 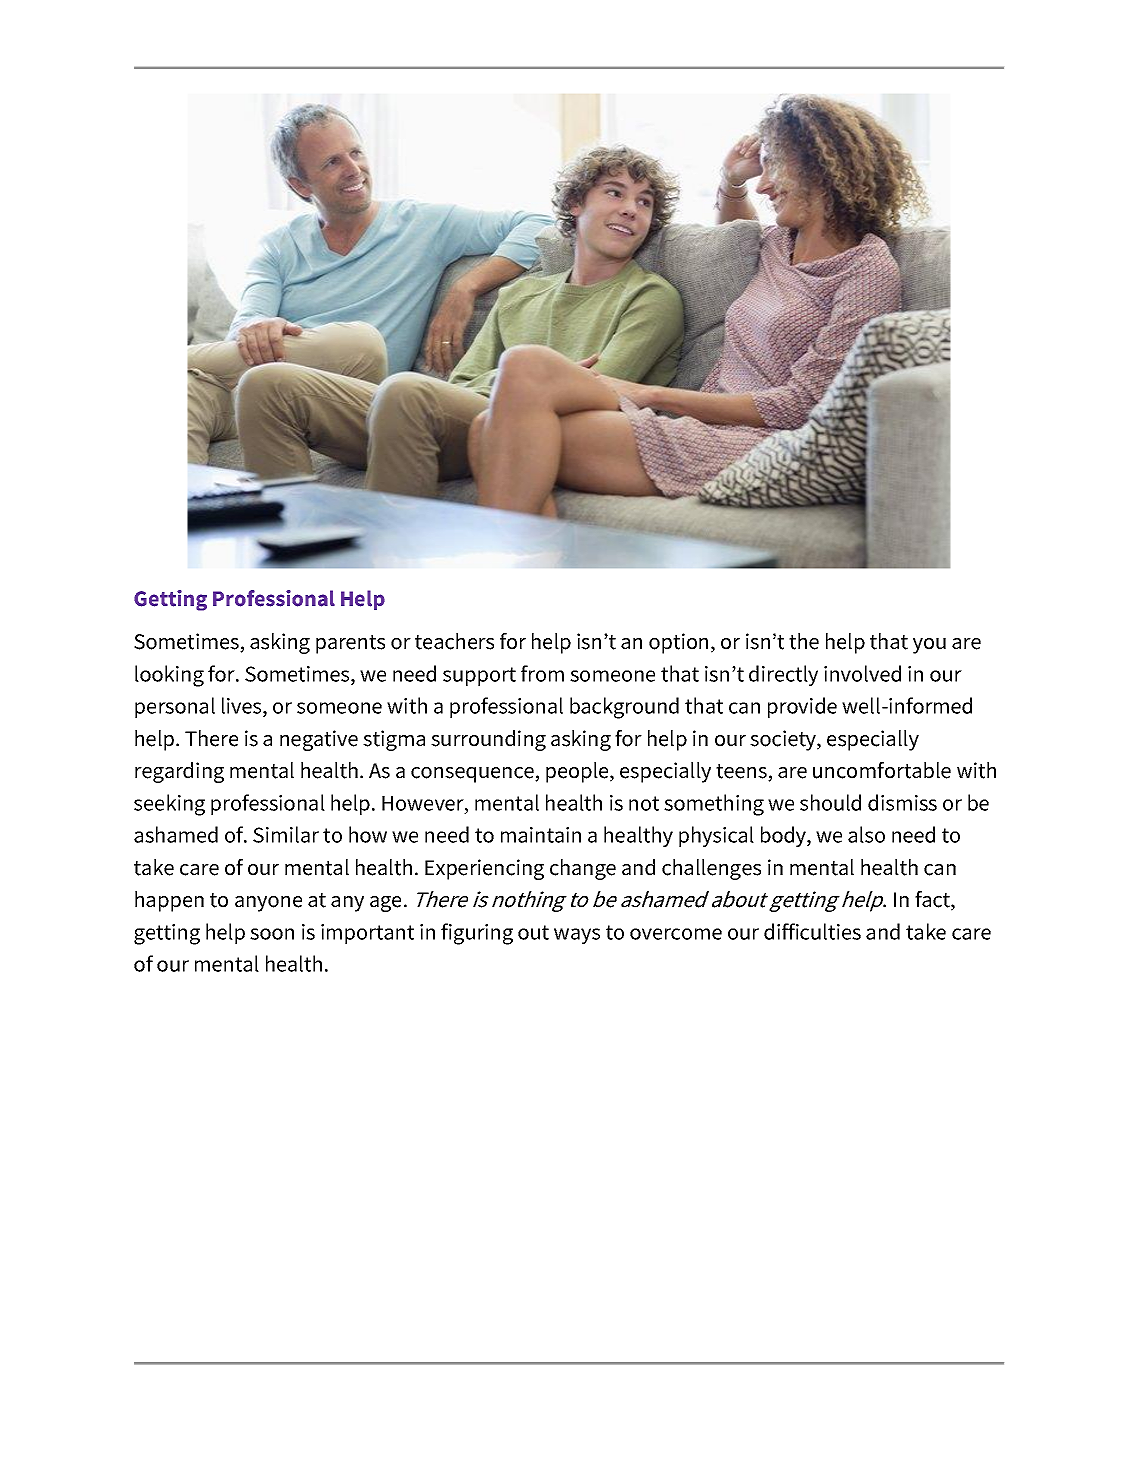 What do you see at coordinates (812, 931) in the screenshot?
I see `difficulties` at bounding box center [812, 931].
